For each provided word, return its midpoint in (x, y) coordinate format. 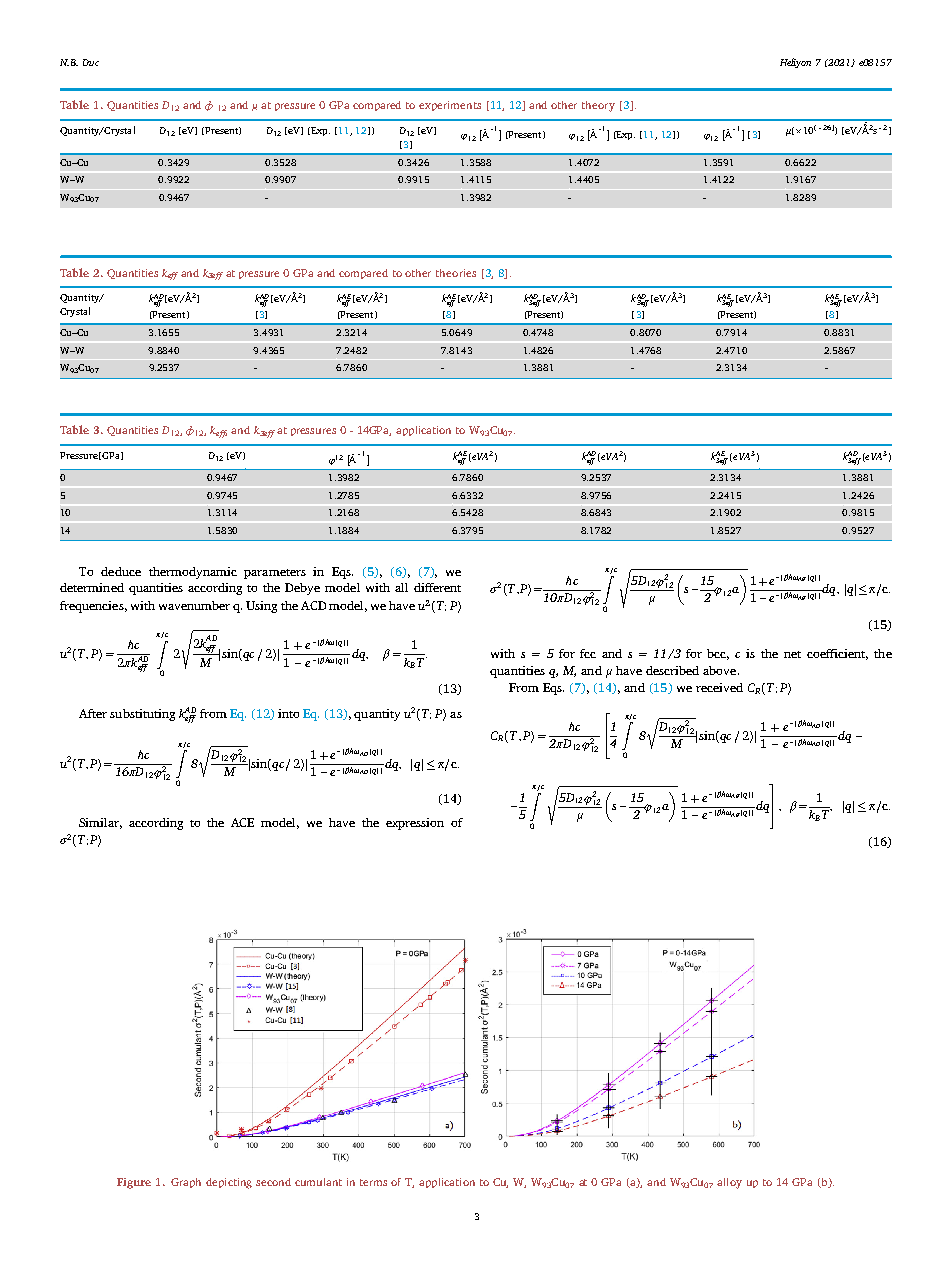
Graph (186, 1183)
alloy (729, 1183)
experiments (450, 106)
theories (456, 273)
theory (598, 106)
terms (373, 1182)
